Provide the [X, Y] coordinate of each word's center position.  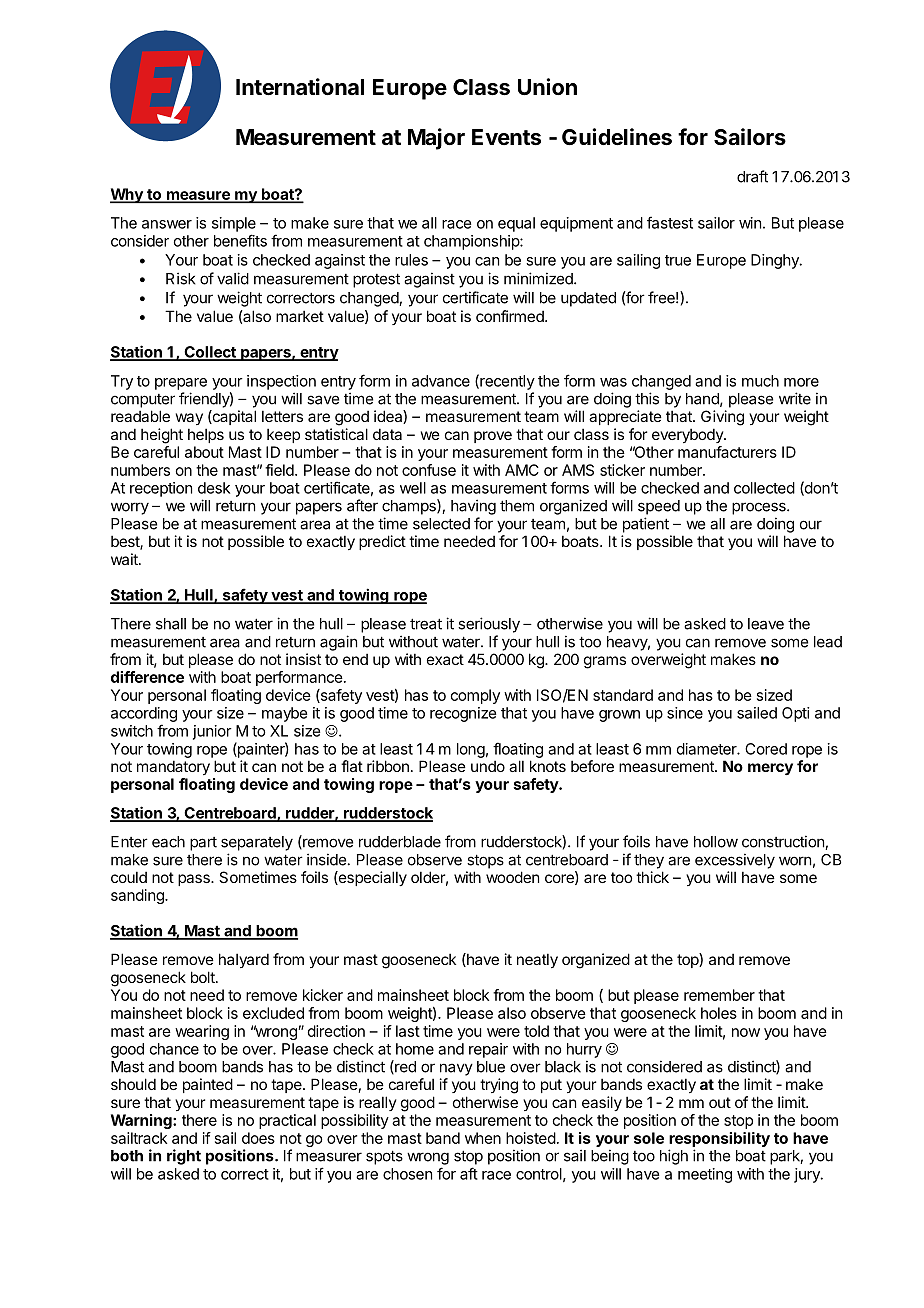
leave [766, 624]
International [300, 87]
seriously [489, 625]
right [184, 1157]
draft [752, 176]
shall [171, 624]
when [483, 1138]
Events [506, 137]
